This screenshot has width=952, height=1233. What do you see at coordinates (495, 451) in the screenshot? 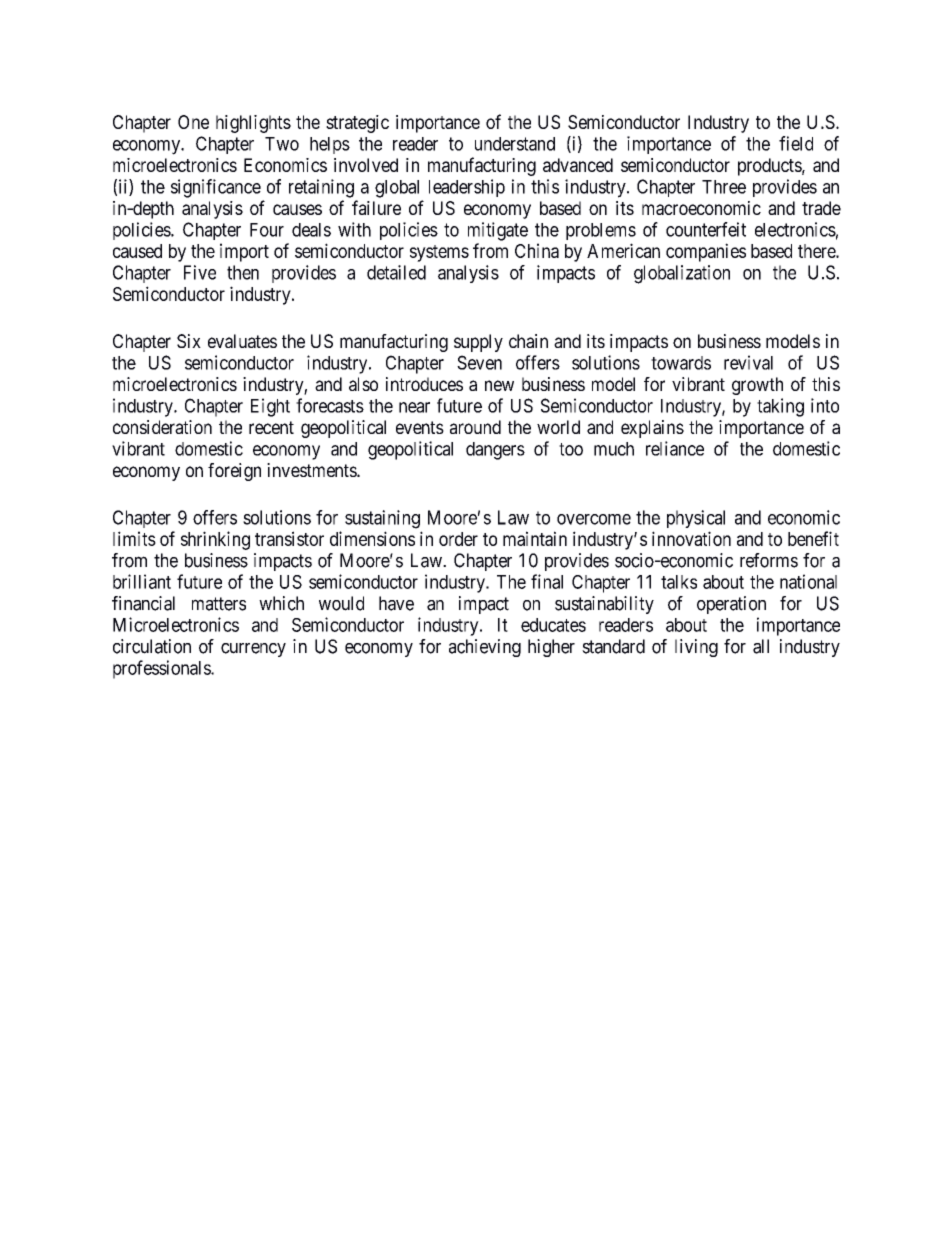
I see `dangers` at bounding box center [495, 451].
